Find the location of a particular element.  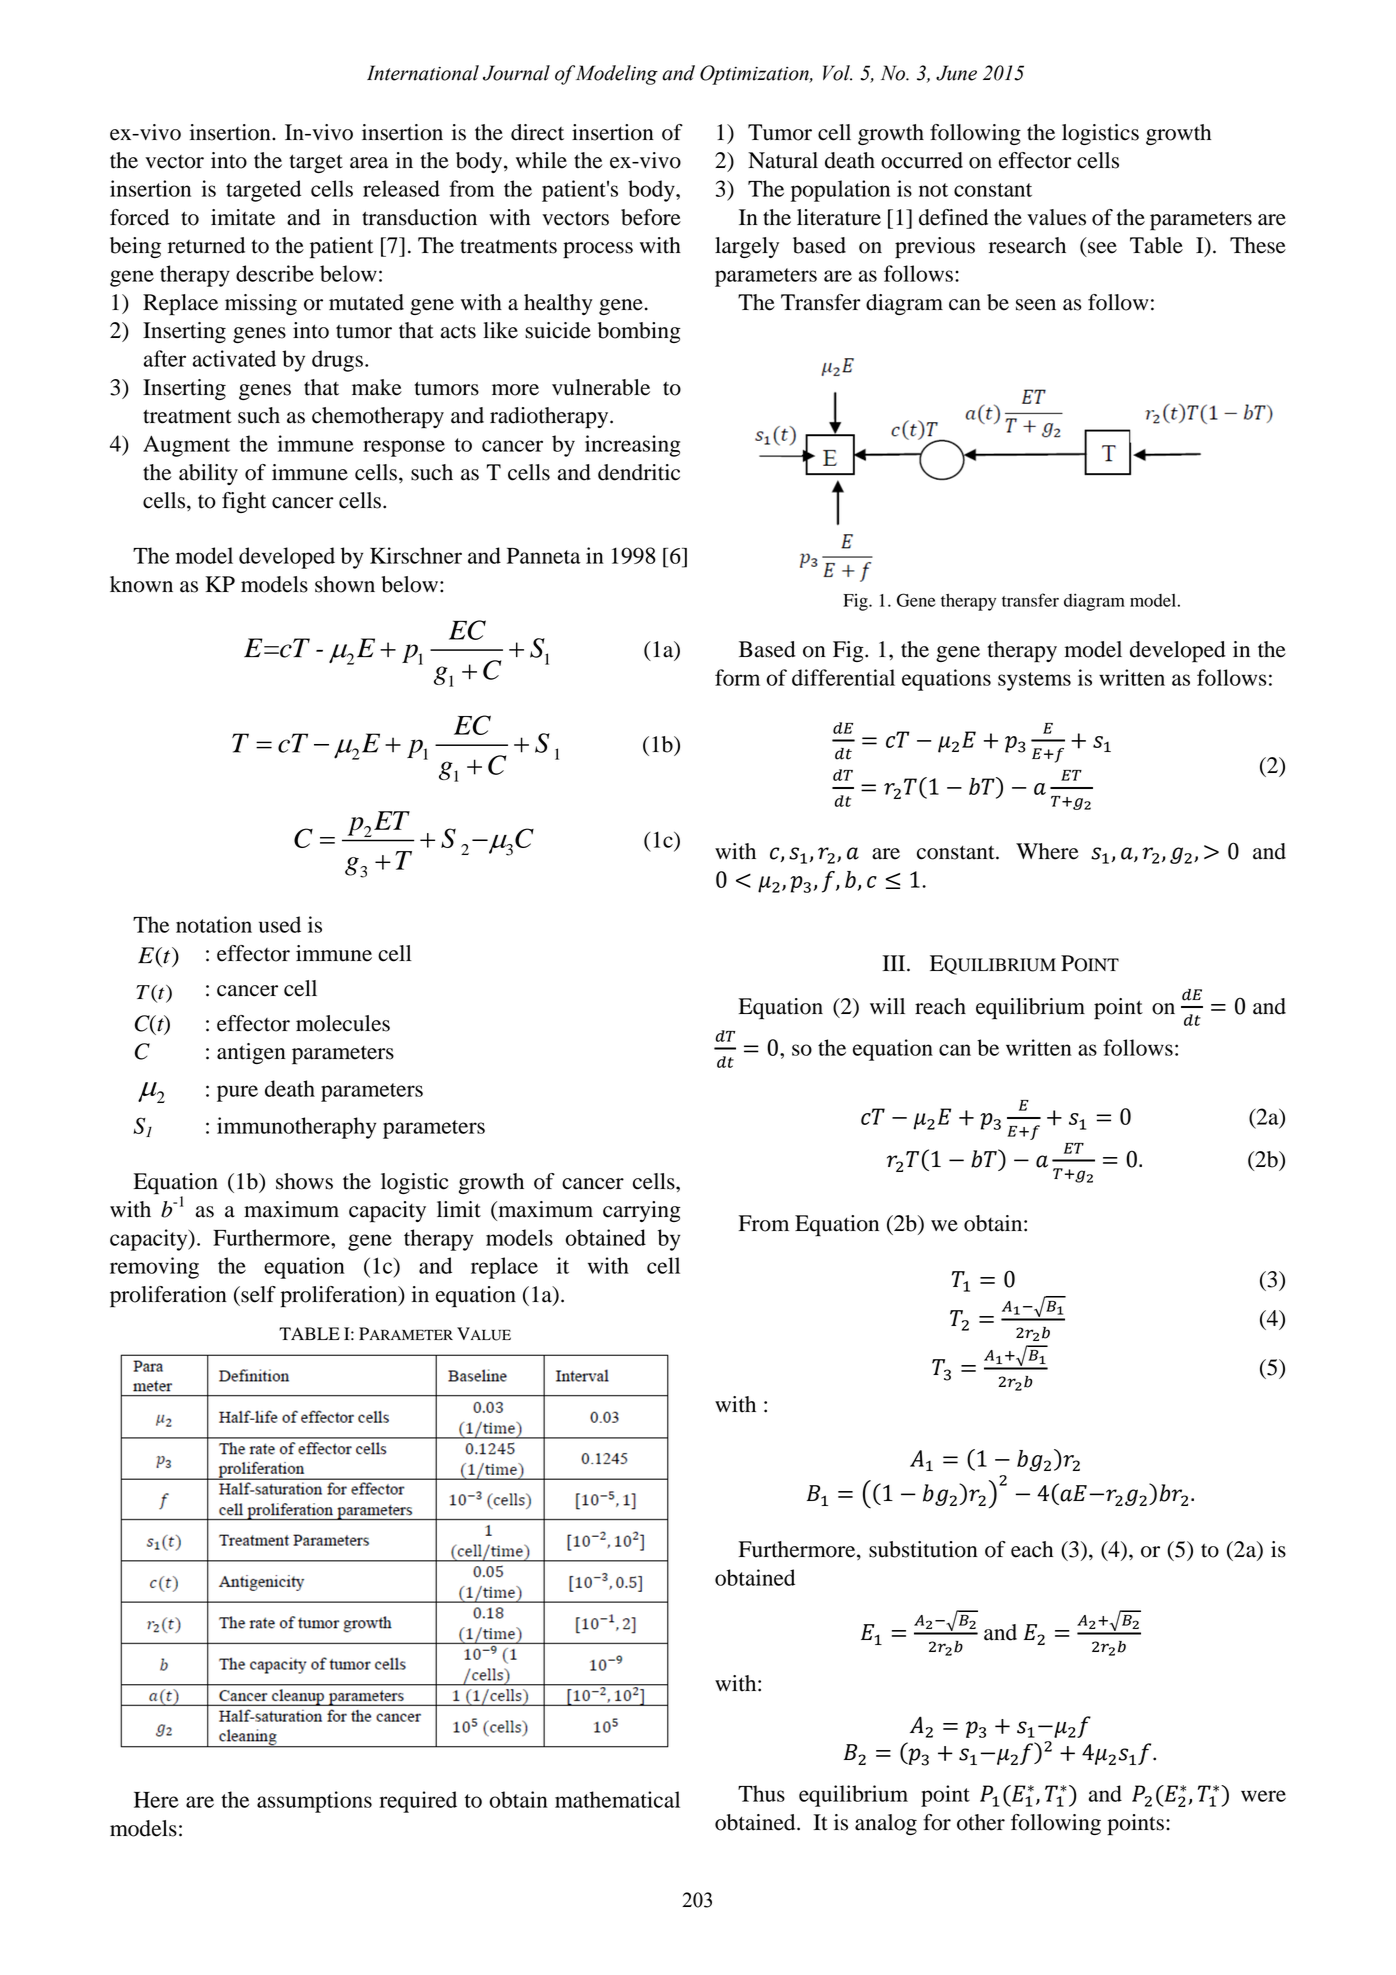

will is located at coordinates (887, 1006).
